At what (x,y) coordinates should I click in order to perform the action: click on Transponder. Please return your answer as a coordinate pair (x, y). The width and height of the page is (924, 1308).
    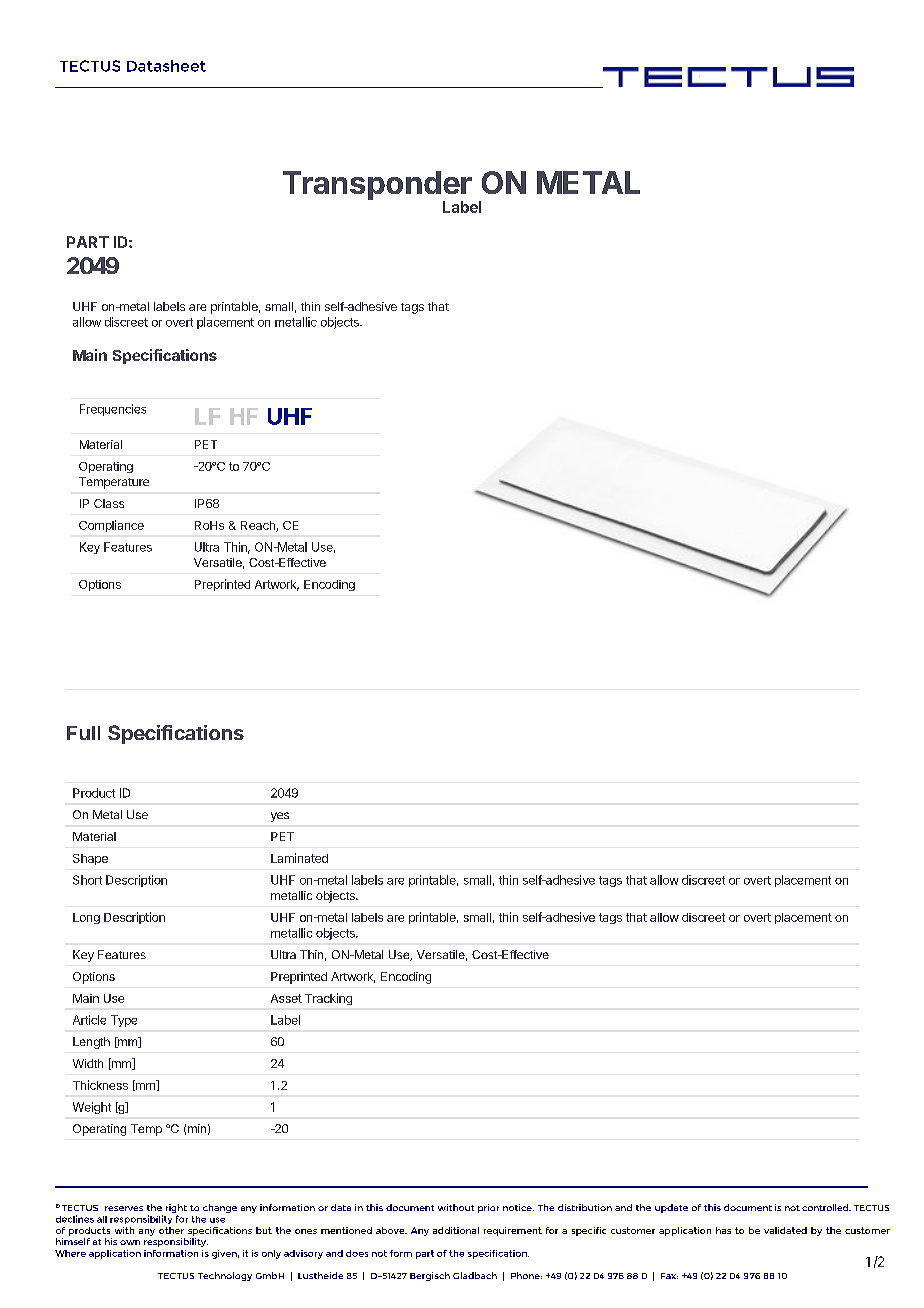
    Looking at the image, I should click on (377, 187).
